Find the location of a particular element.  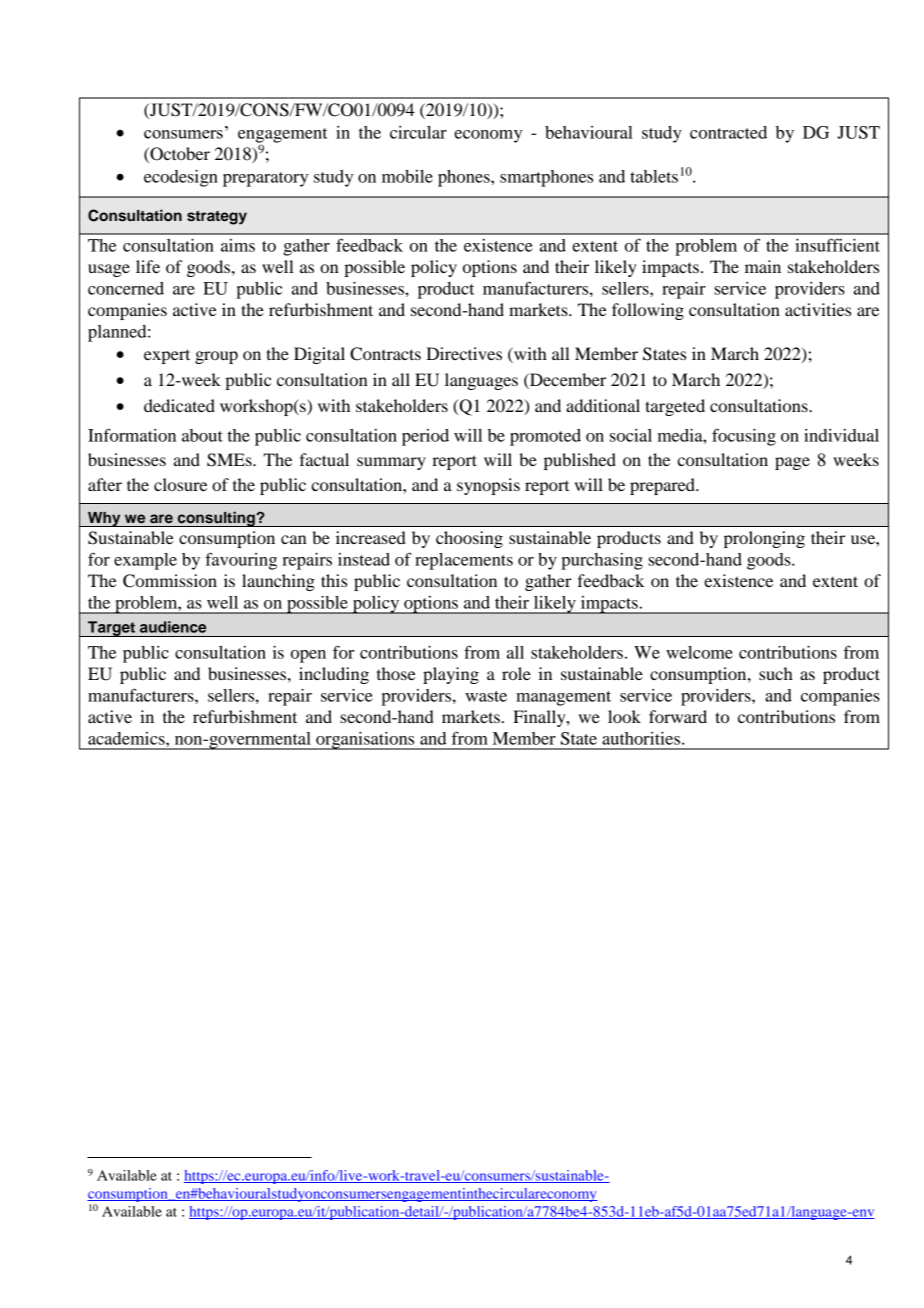

choosing is located at coordinates (469, 539).
